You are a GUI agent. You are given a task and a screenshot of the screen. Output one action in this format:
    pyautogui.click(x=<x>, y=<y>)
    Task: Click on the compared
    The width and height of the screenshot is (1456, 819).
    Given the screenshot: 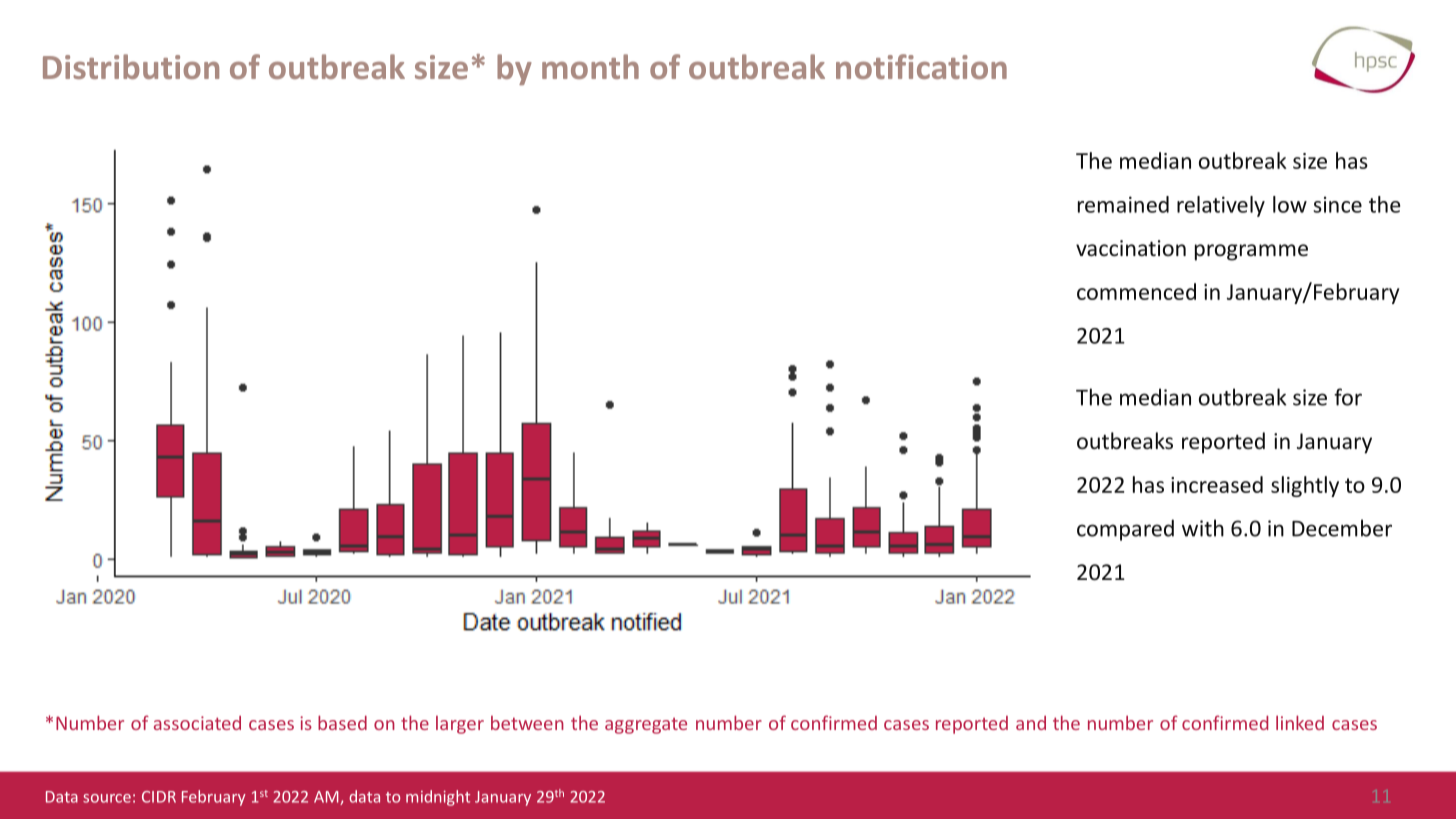 What is the action you would take?
    pyautogui.click(x=1125, y=530)
